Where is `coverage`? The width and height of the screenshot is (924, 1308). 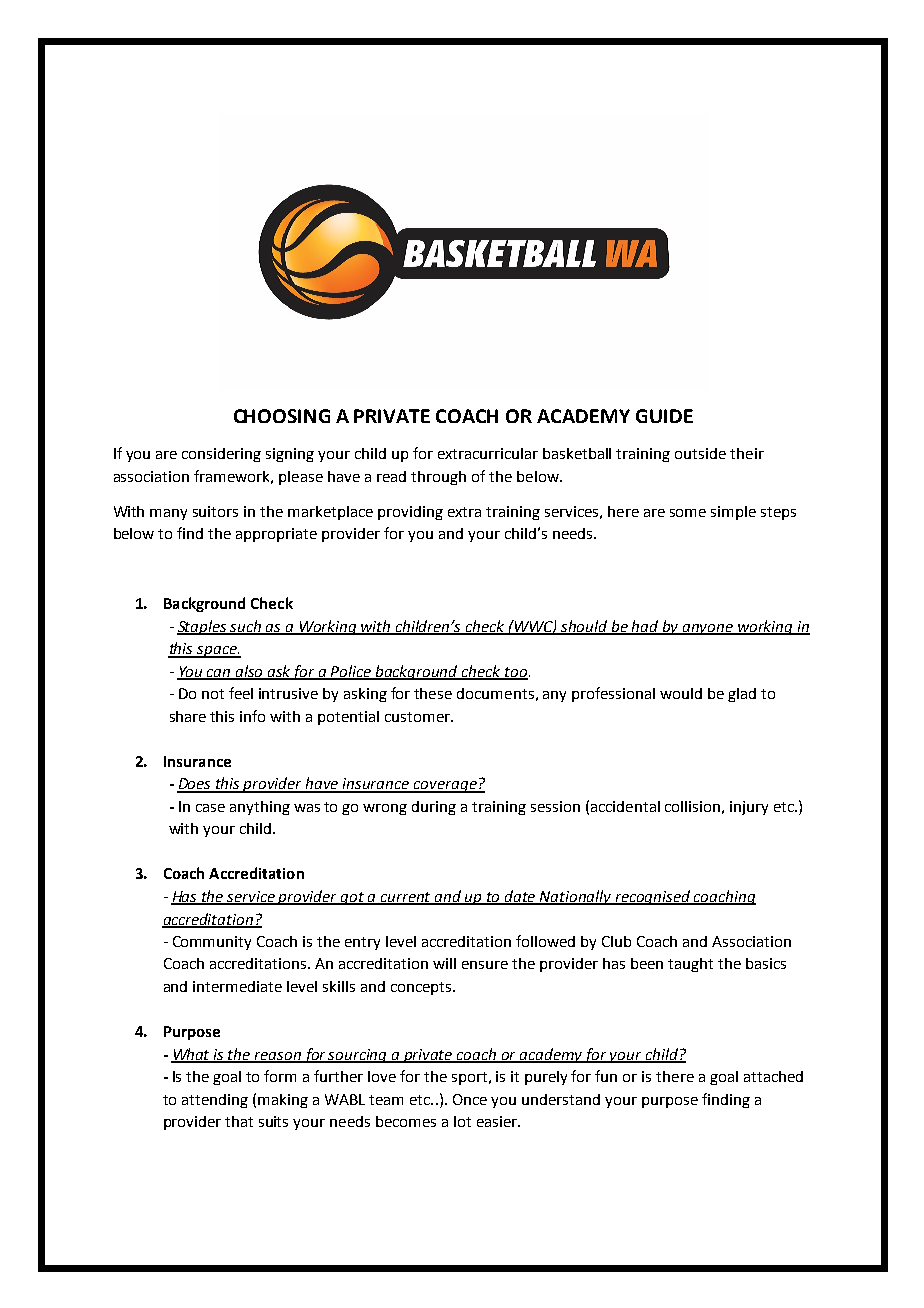
coverage is located at coordinates (445, 787).
